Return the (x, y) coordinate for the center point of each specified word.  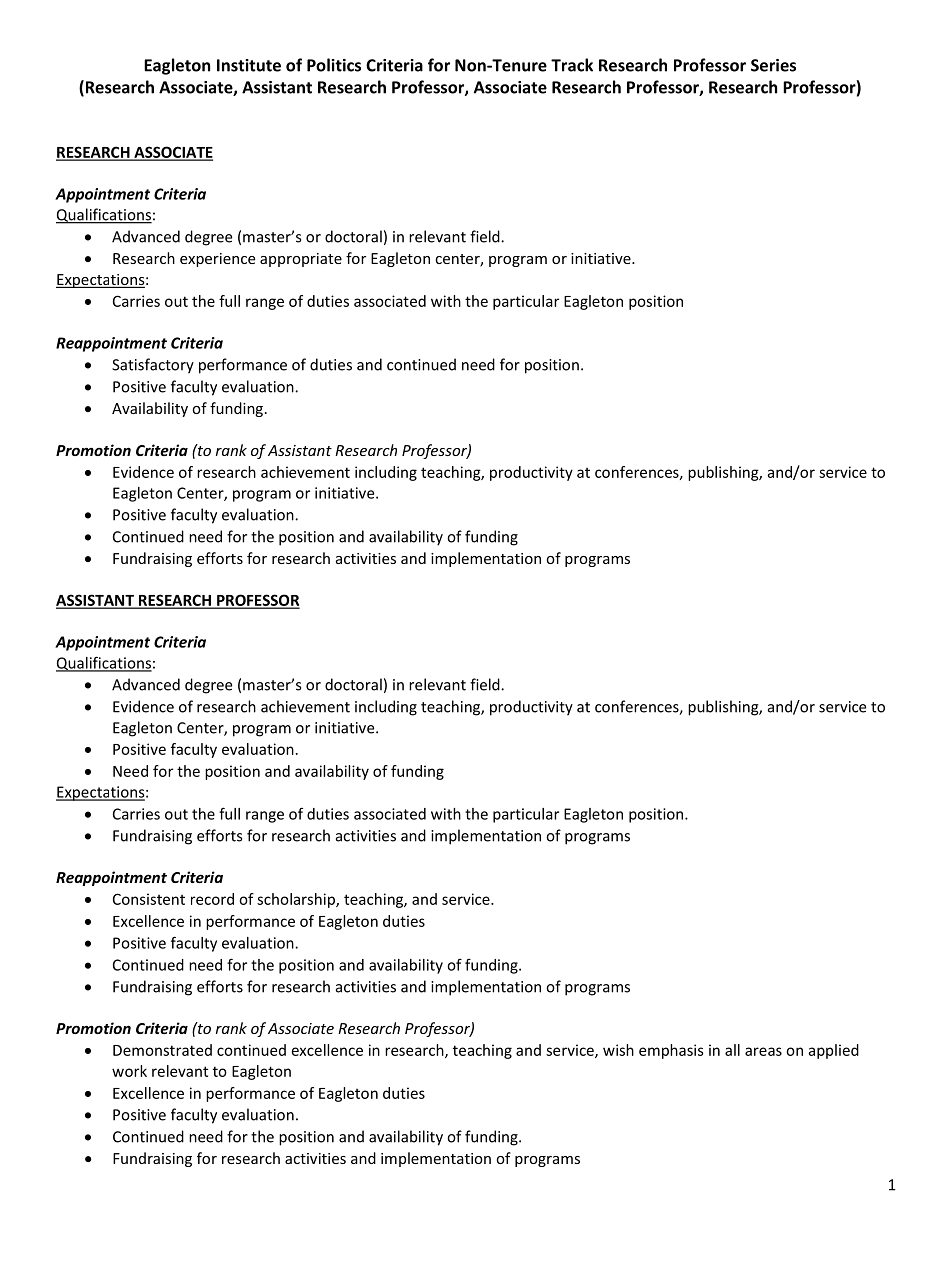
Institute (249, 65)
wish (618, 1050)
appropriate (301, 260)
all (732, 1050)
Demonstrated (162, 1050)
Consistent (149, 899)
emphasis (671, 1051)
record (212, 899)
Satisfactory (153, 366)
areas (763, 1051)
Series (773, 65)
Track (572, 65)
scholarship (297, 900)
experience (217, 260)
